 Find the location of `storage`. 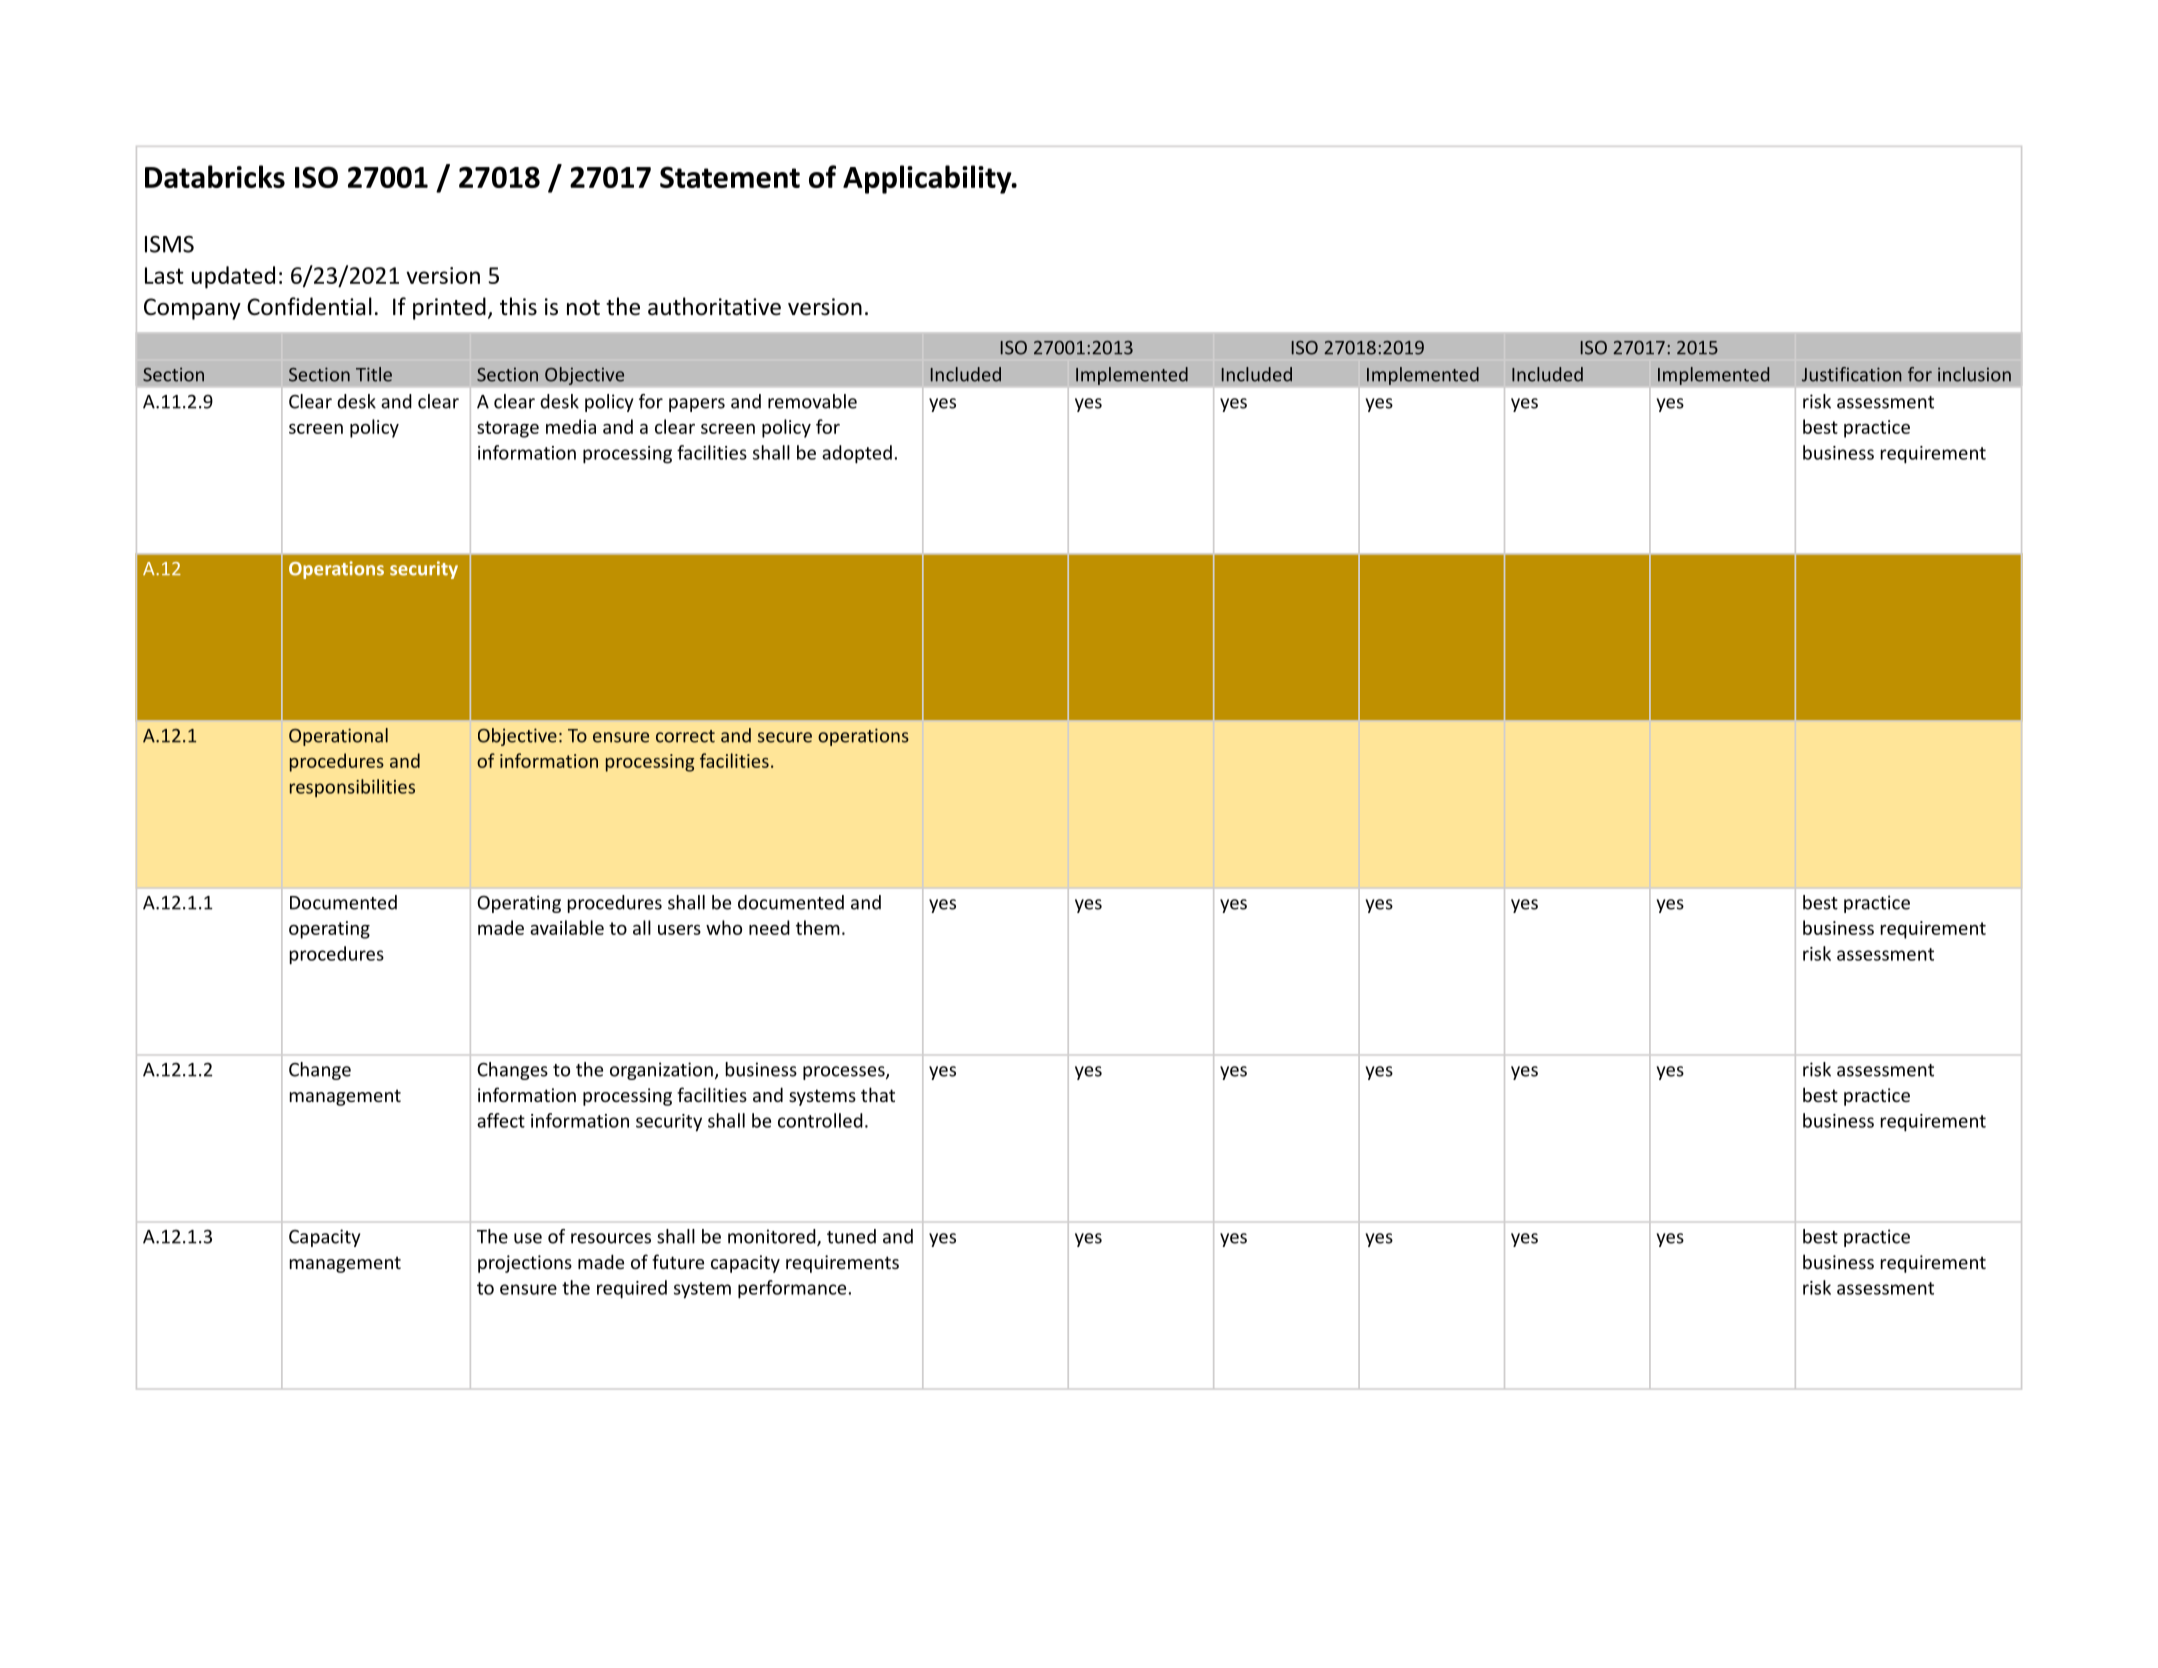

storage is located at coordinates (508, 429).
